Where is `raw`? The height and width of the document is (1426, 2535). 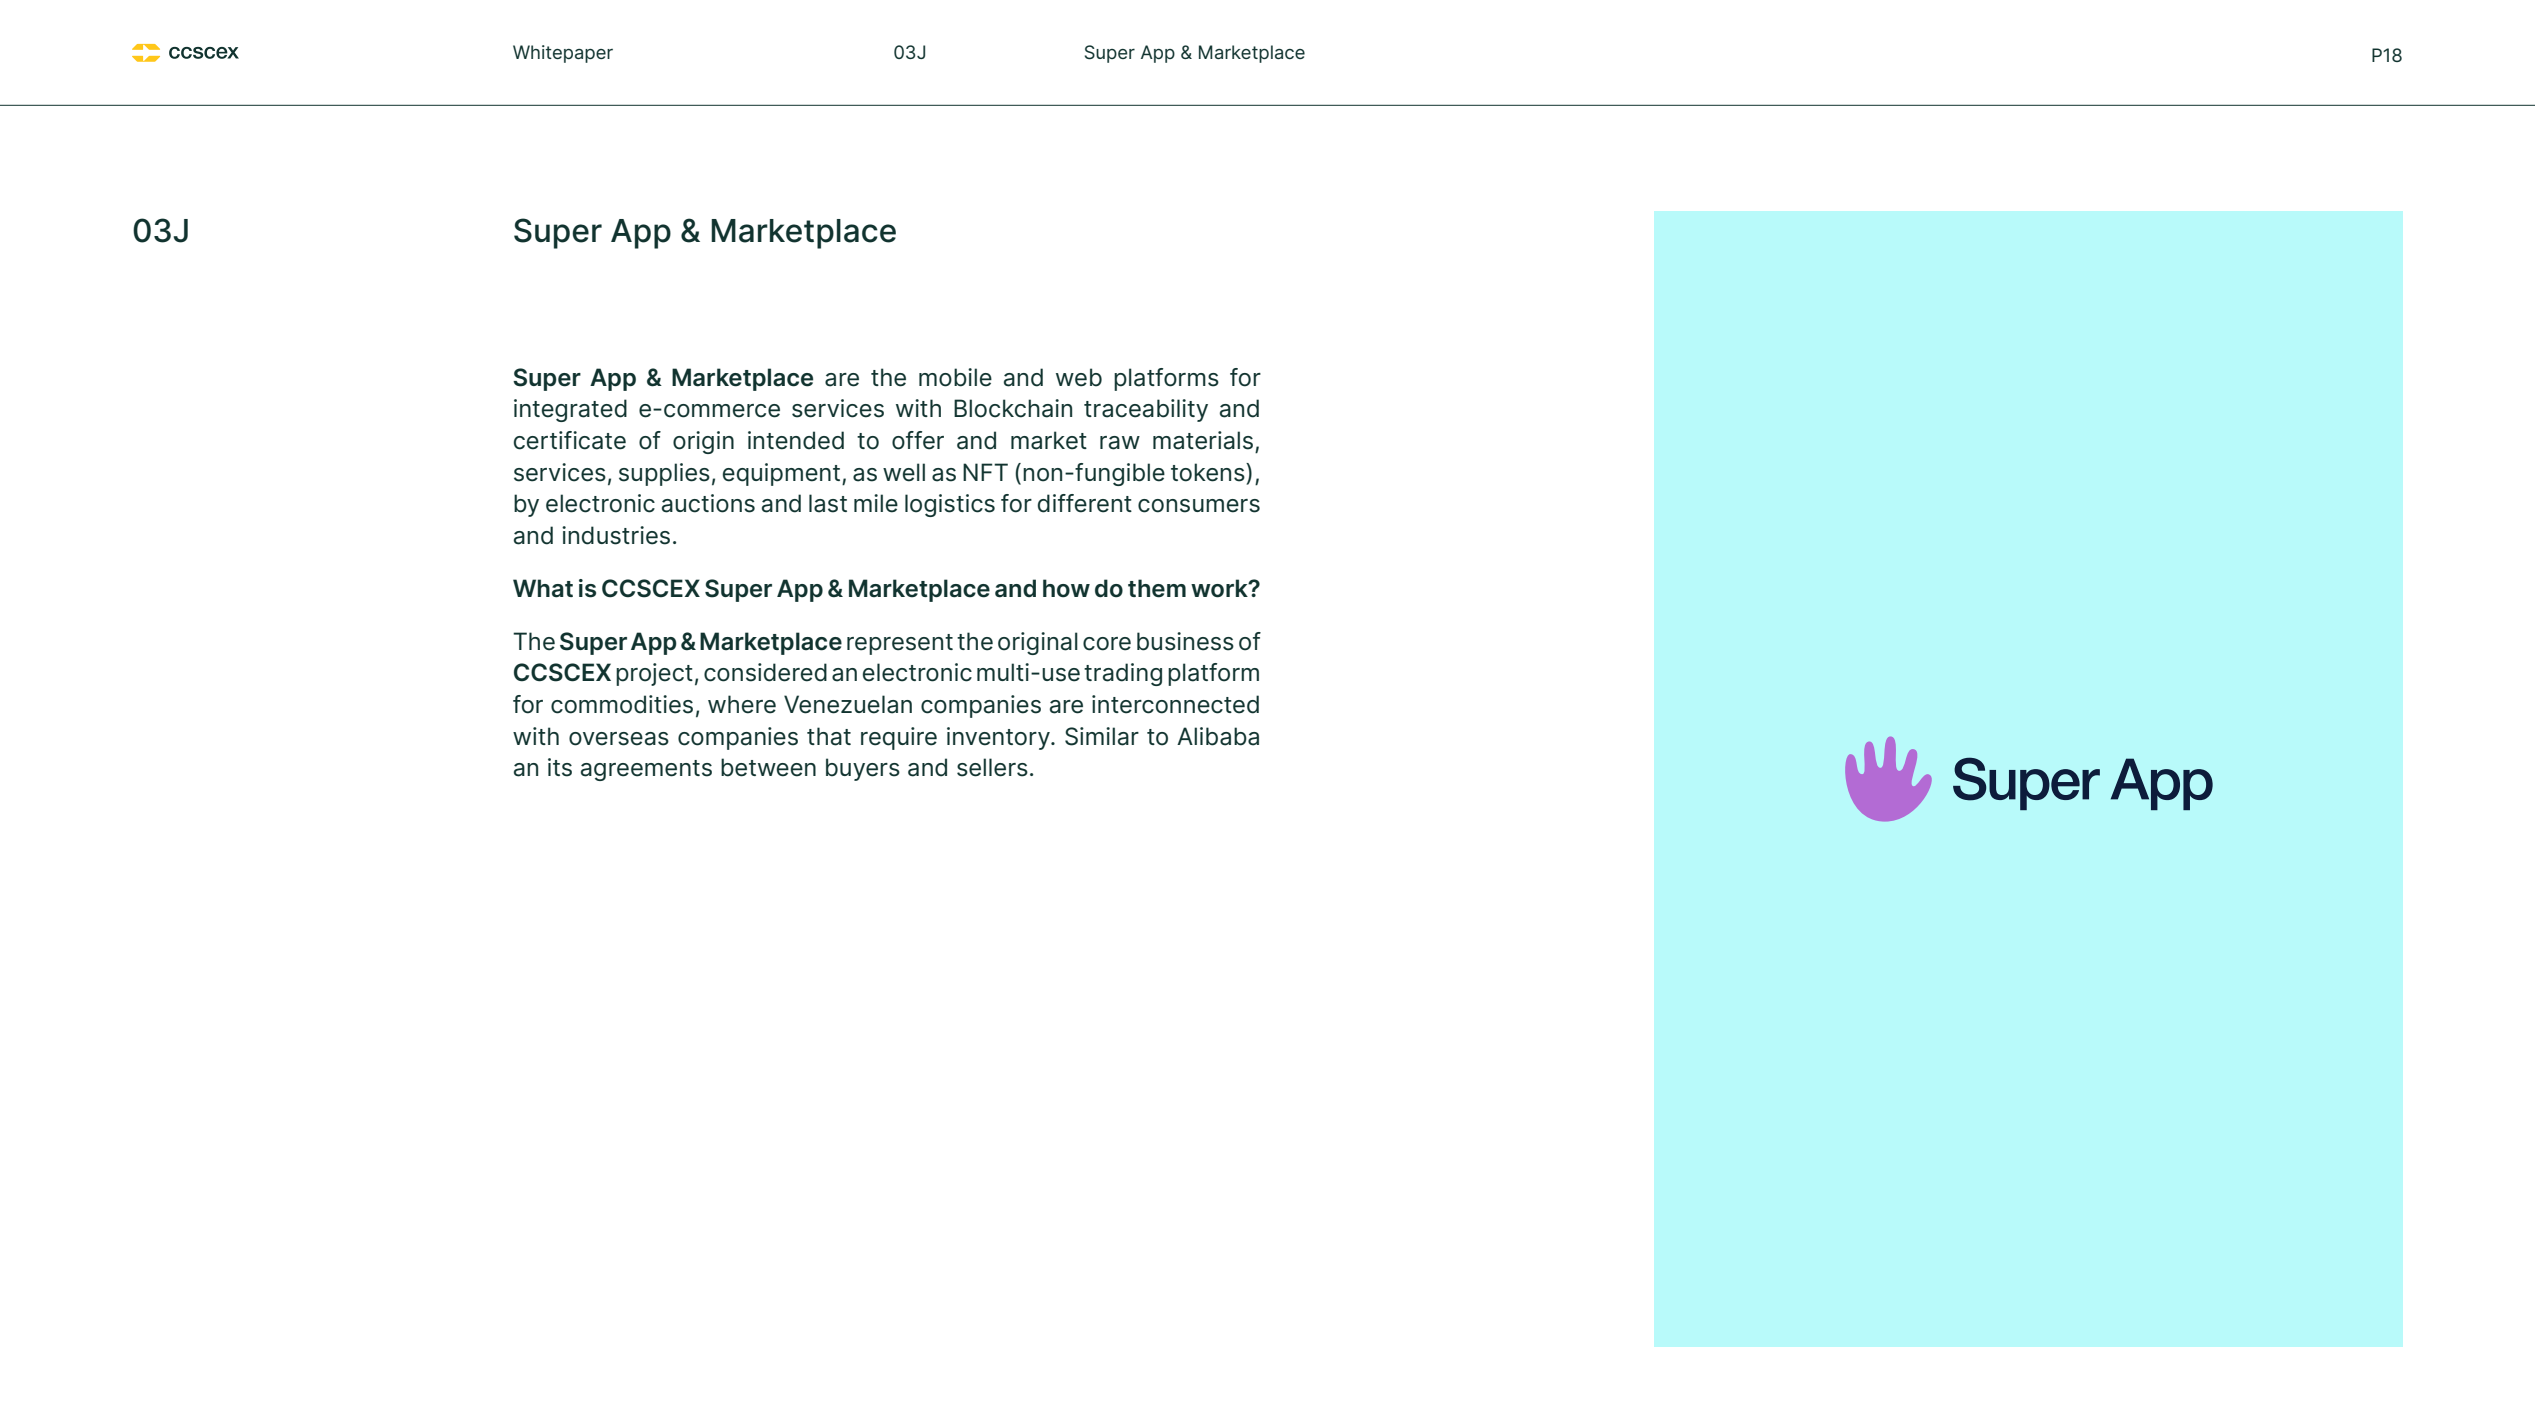
raw is located at coordinates (1120, 443).
